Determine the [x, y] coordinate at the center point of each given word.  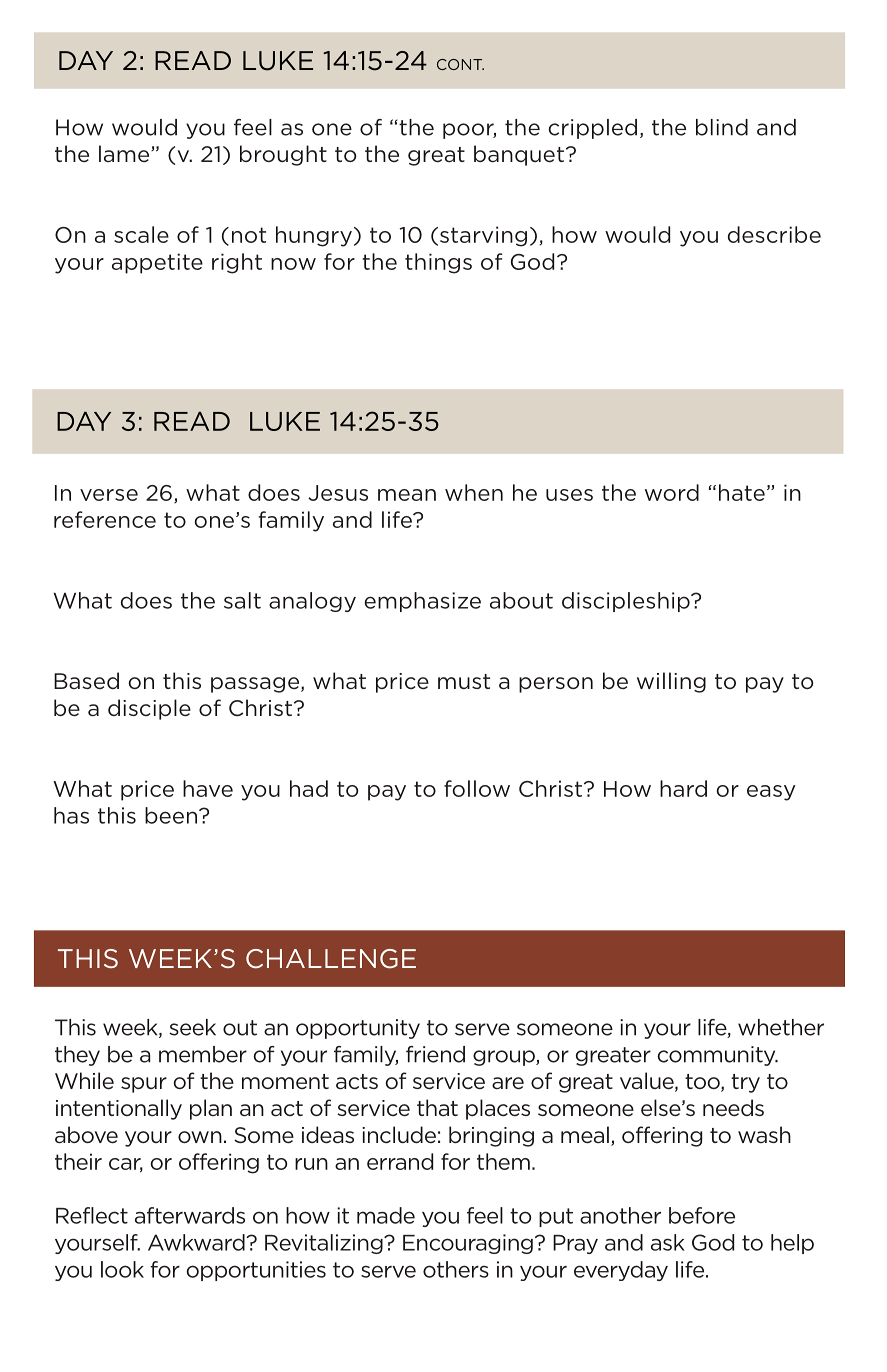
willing [671, 682]
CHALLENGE [331, 959]
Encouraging [468, 1244]
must [464, 681]
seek [192, 1027]
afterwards [190, 1215]
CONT [460, 64]
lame [125, 153]
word [672, 492]
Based [86, 680]
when [474, 492]
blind [722, 127]
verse [109, 495]
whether [781, 1027]
